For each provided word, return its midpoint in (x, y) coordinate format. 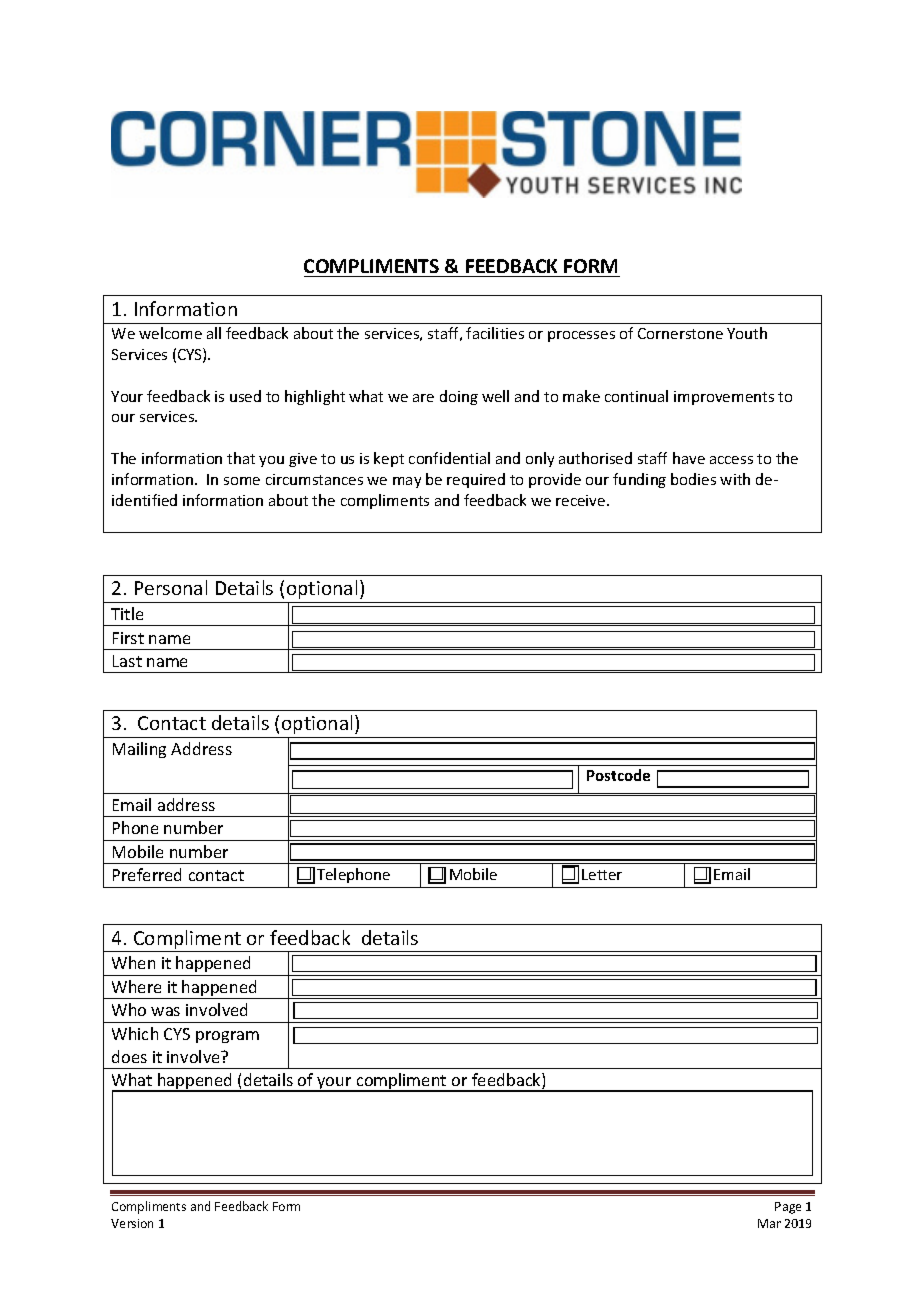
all (214, 333)
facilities (495, 333)
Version (132, 1223)
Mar (769, 1223)
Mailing (139, 750)
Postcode (618, 775)
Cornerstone (680, 333)
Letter (602, 874)
